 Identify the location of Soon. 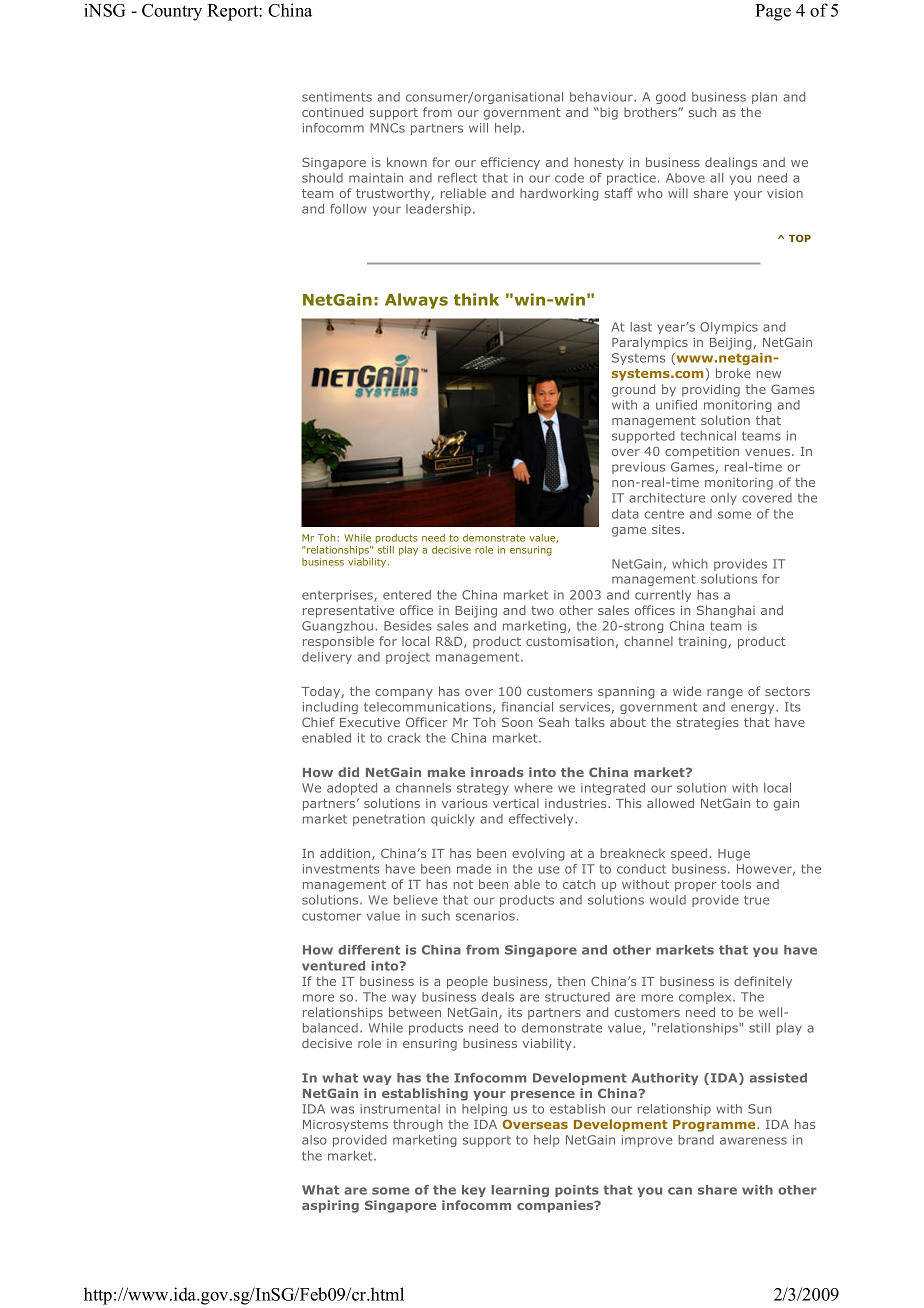
(517, 722).
